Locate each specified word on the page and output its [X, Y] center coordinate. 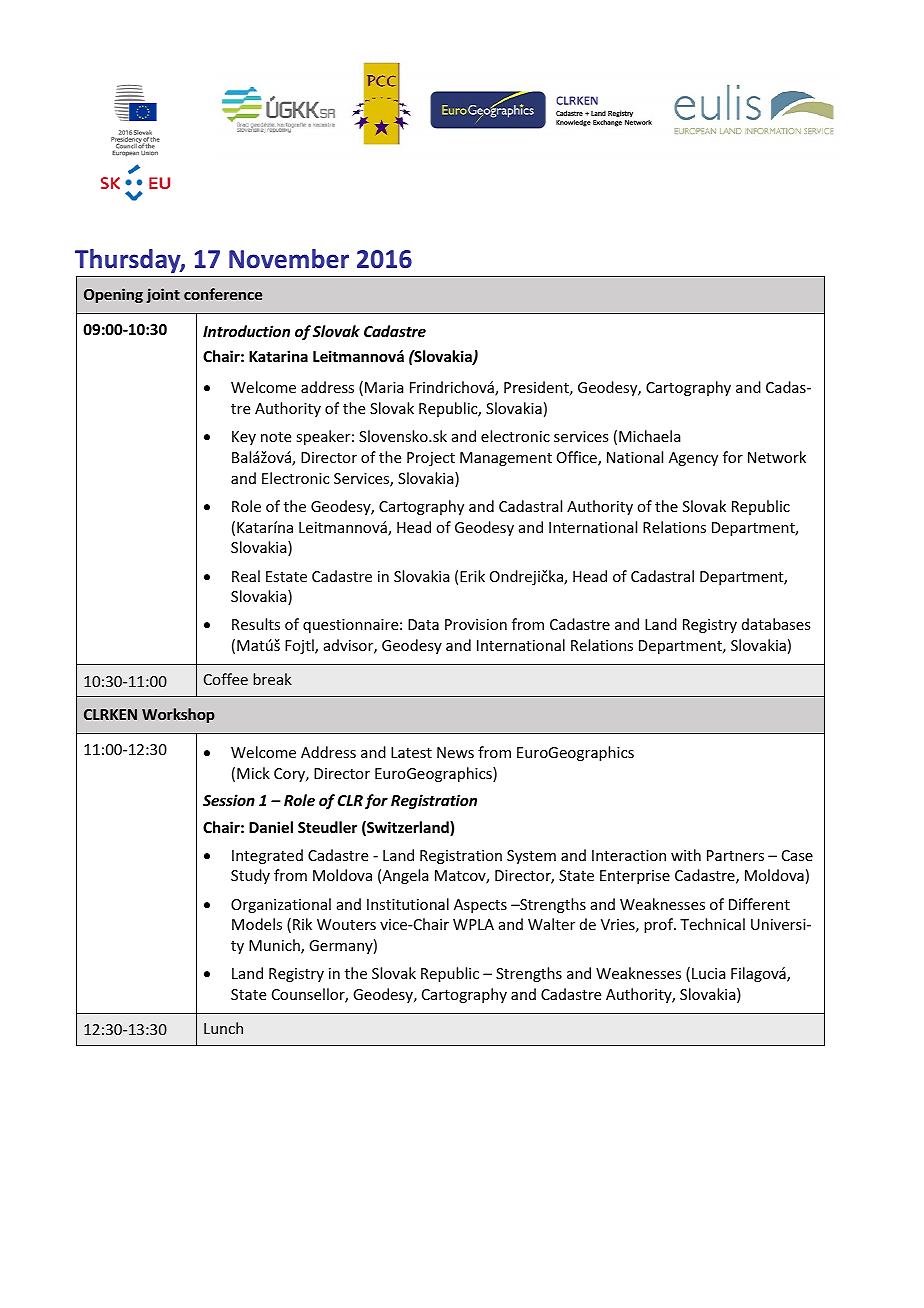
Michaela [650, 436]
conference [223, 294]
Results [256, 624]
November [289, 259]
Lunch [223, 1028]
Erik [472, 576]
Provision [476, 624]
